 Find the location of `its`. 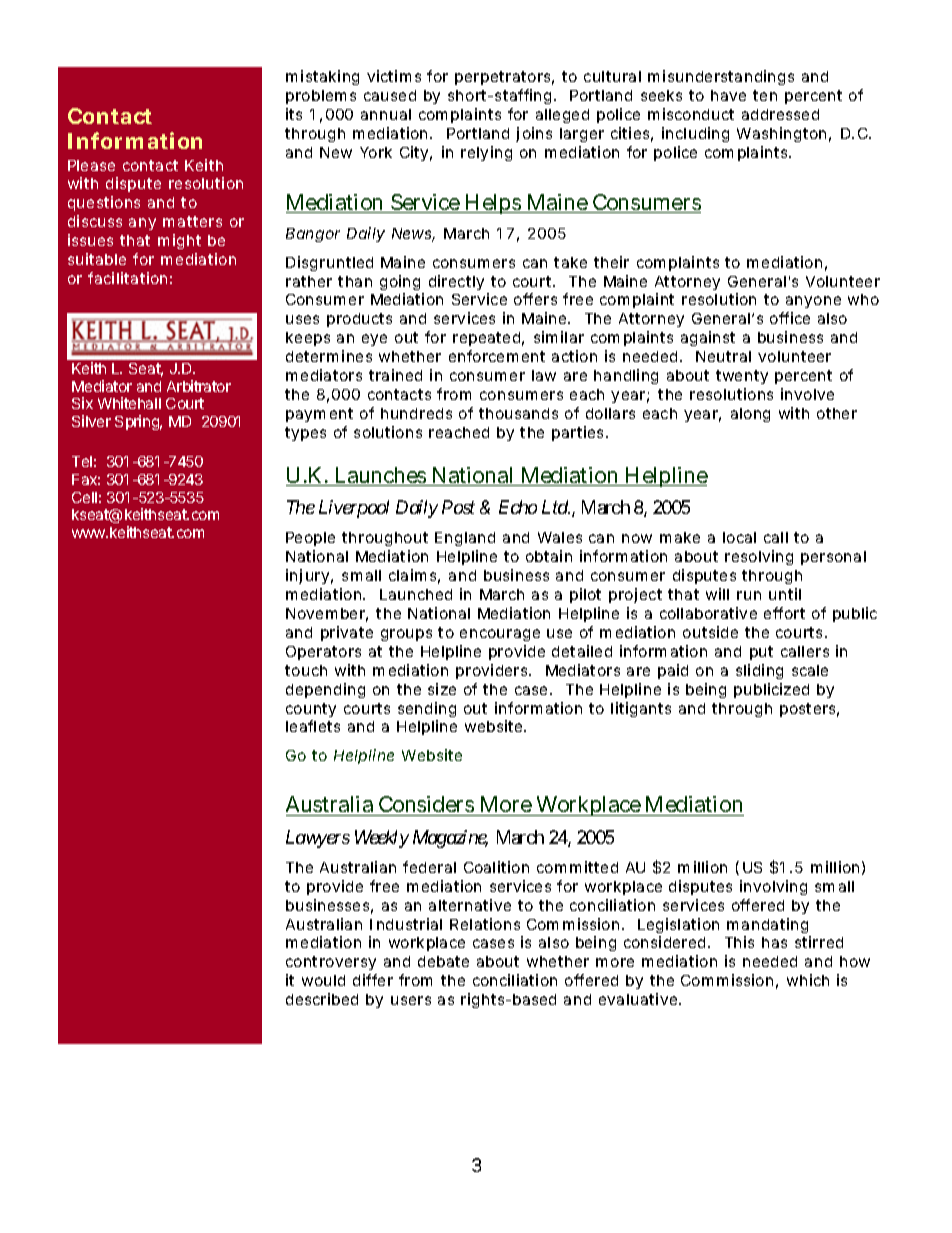

its is located at coordinates (294, 114).
